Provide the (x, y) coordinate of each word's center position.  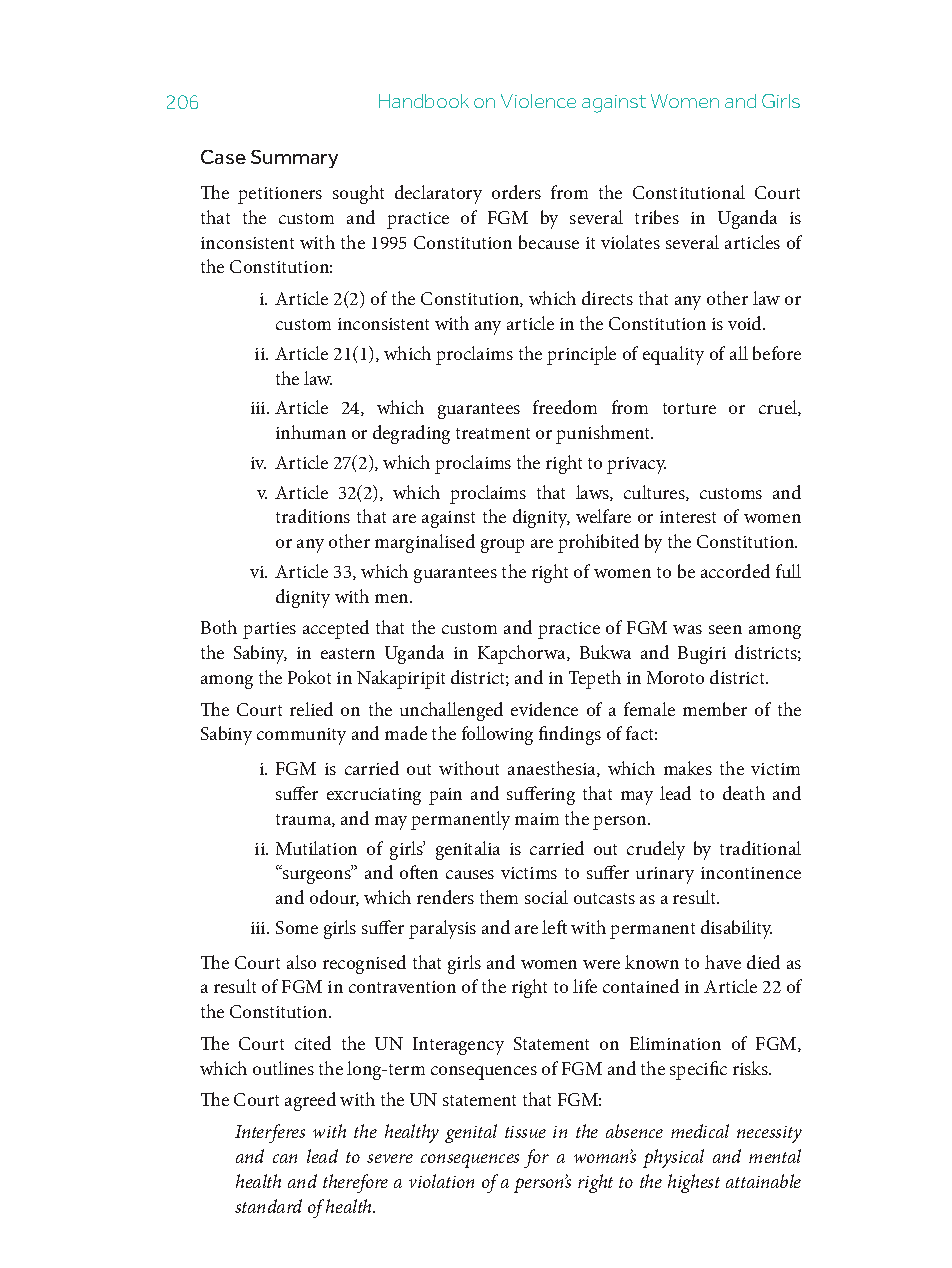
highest (694, 1183)
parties (269, 630)
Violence (538, 101)
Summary (294, 159)
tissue (525, 1132)
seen (725, 629)
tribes (657, 217)
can (285, 1158)
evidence (544, 709)
